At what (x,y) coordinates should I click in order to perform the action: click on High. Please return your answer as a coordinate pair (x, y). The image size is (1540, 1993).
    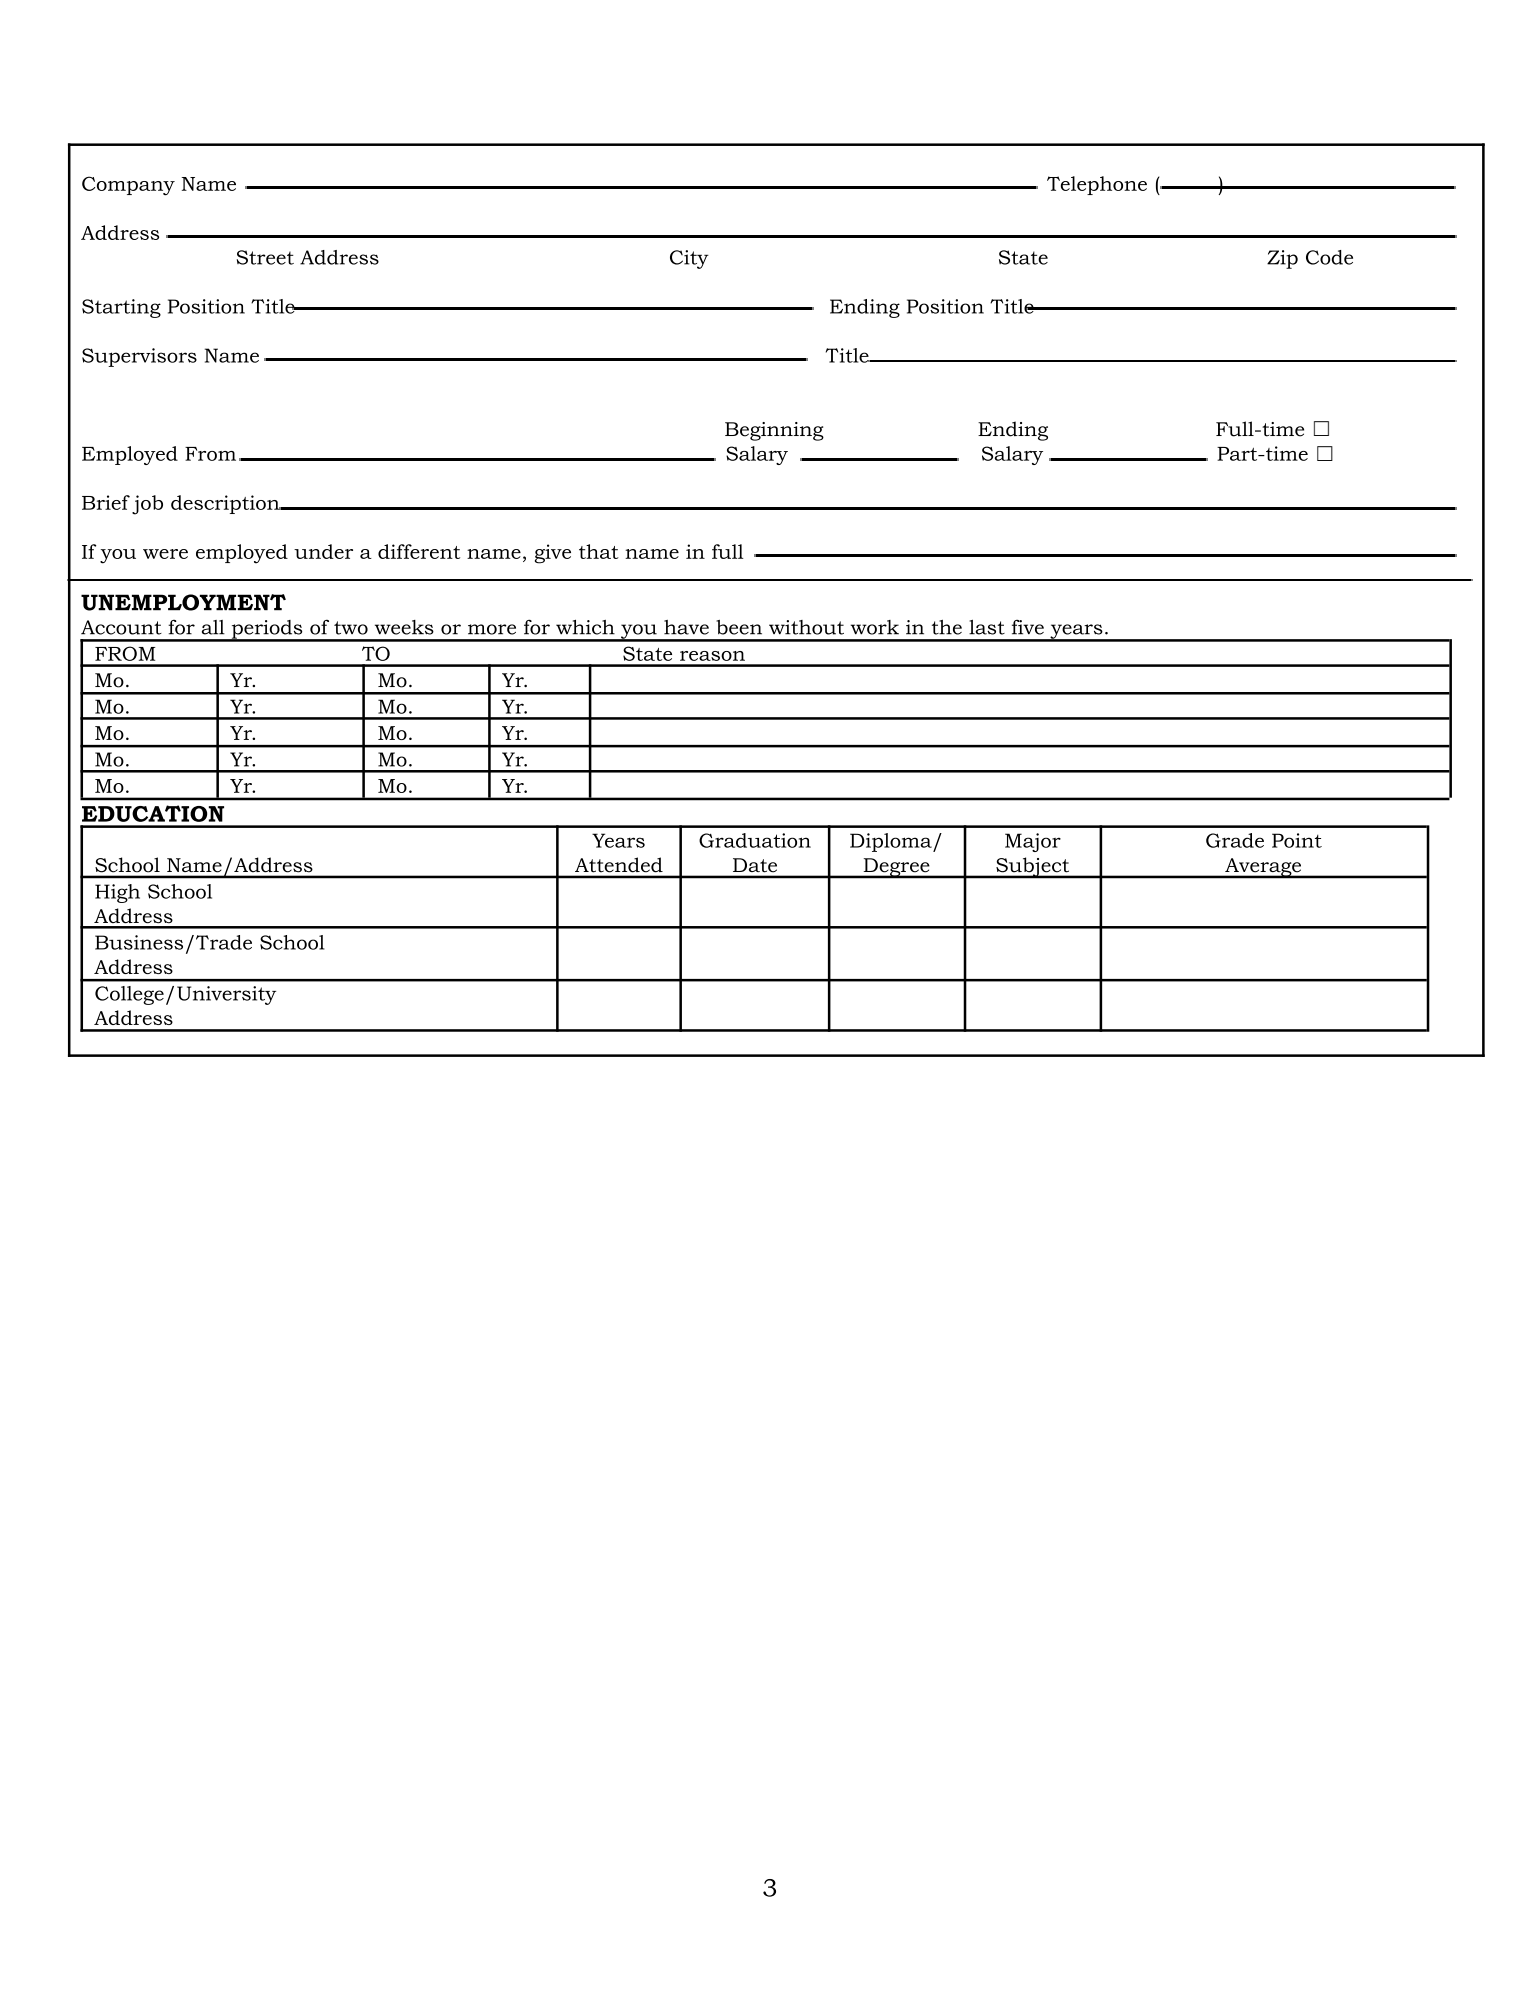
    Looking at the image, I should click on (117, 893).
